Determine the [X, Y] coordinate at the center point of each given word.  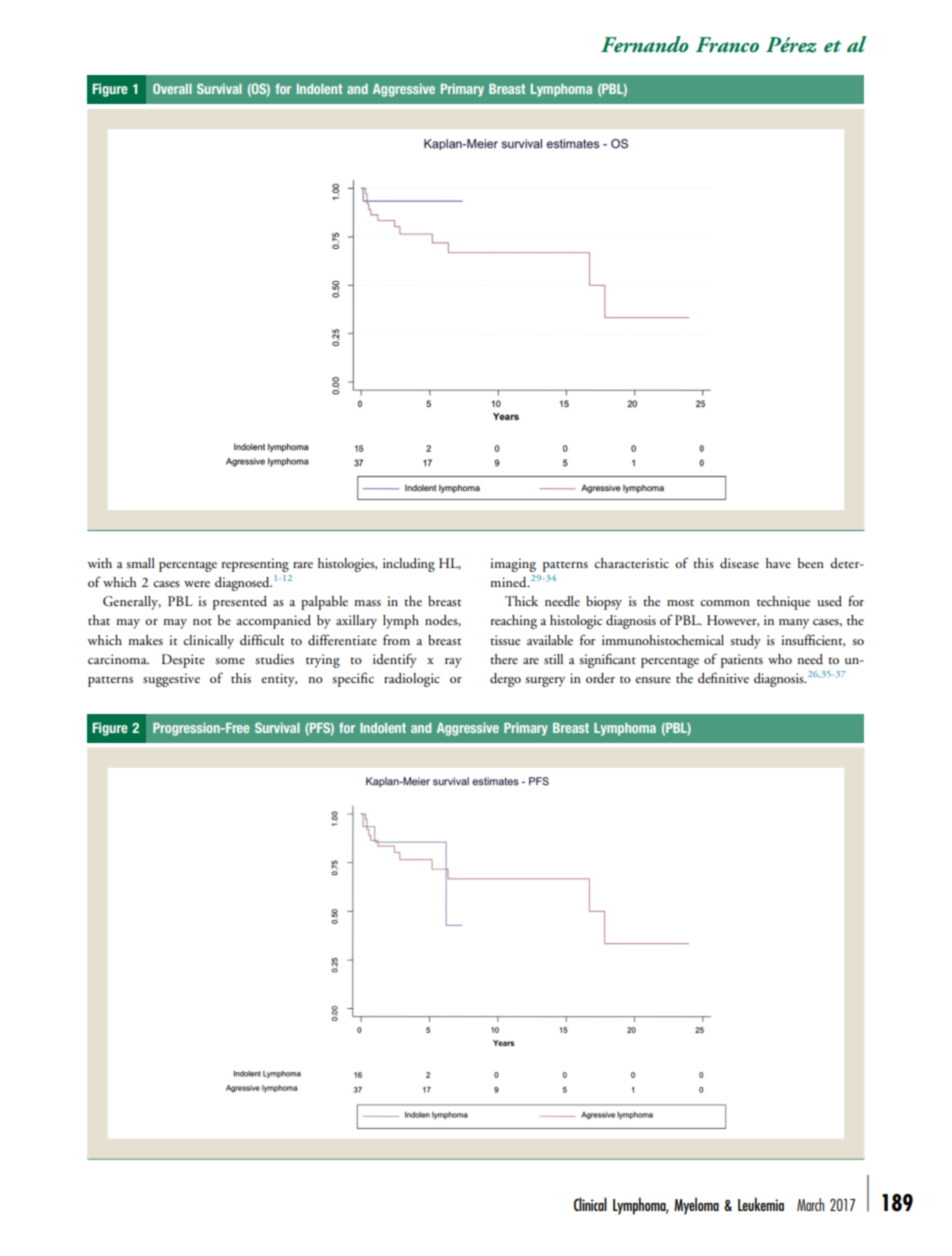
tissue [505, 640]
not [202, 621]
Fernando [645, 44]
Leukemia [761, 1204]
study [745, 642]
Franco [727, 45]
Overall [172, 88]
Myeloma [696, 1206]
